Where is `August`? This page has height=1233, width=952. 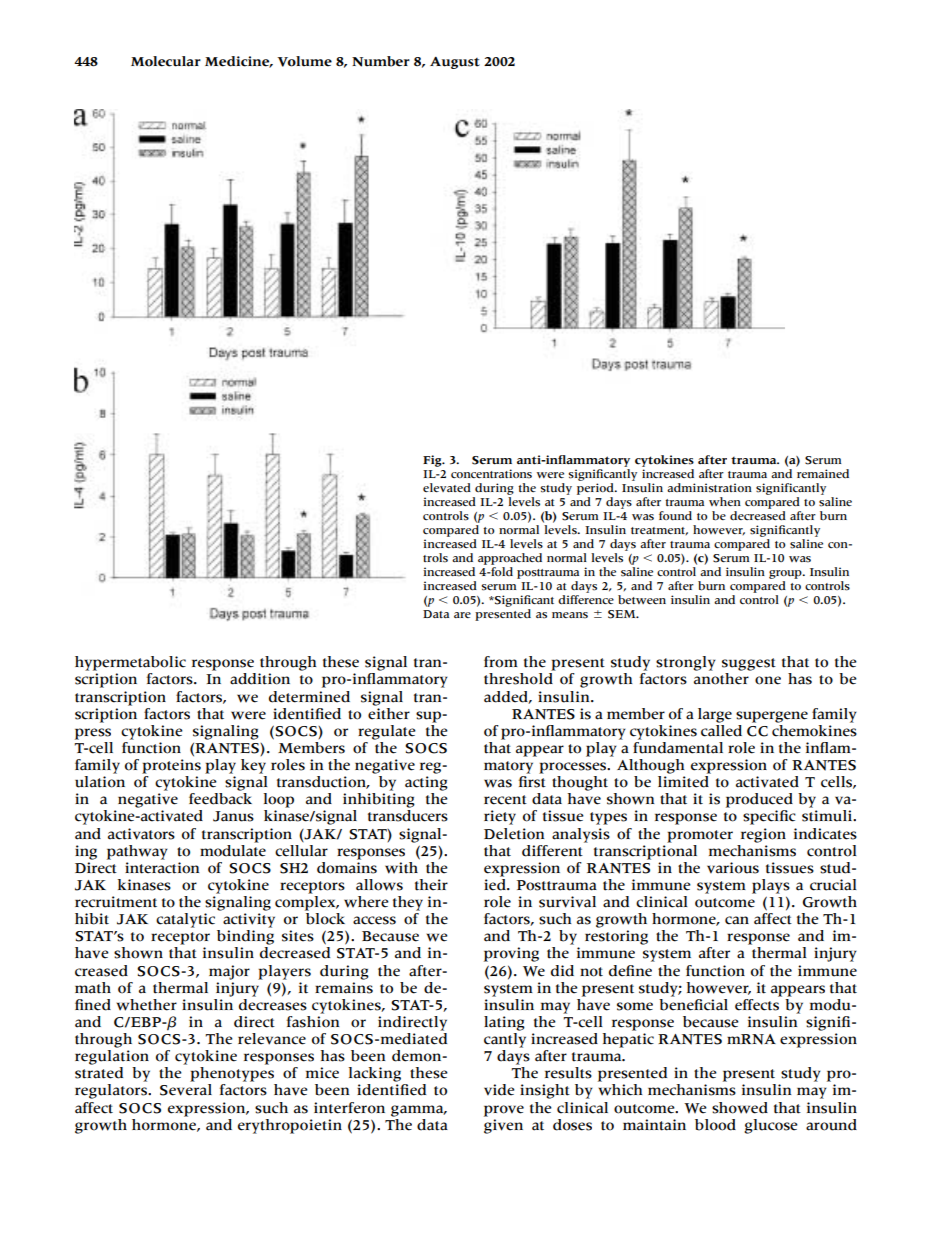 August is located at coordinates (455, 63).
